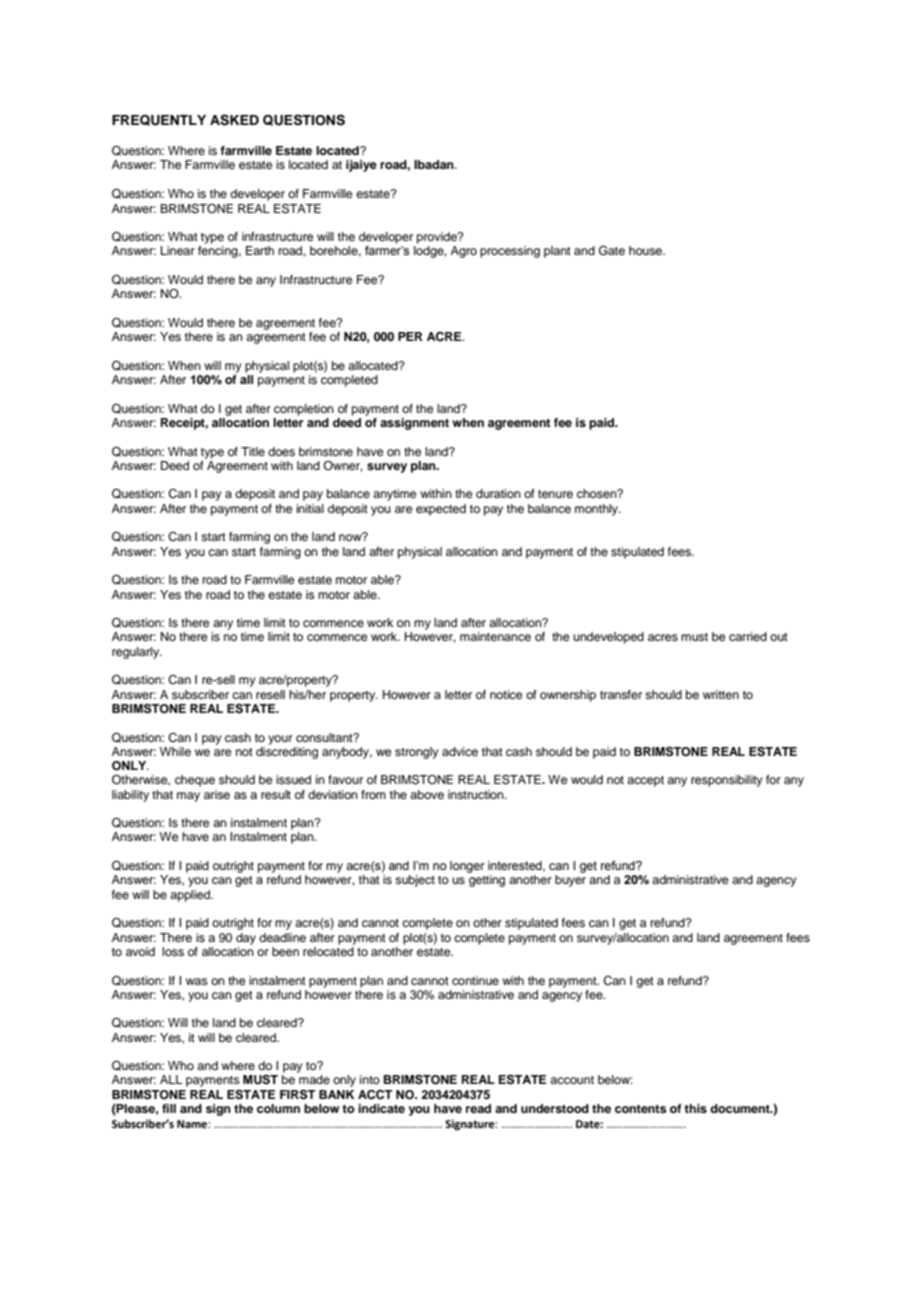  What do you see at coordinates (495, 636) in the screenshot?
I see `maintenance` at bounding box center [495, 636].
